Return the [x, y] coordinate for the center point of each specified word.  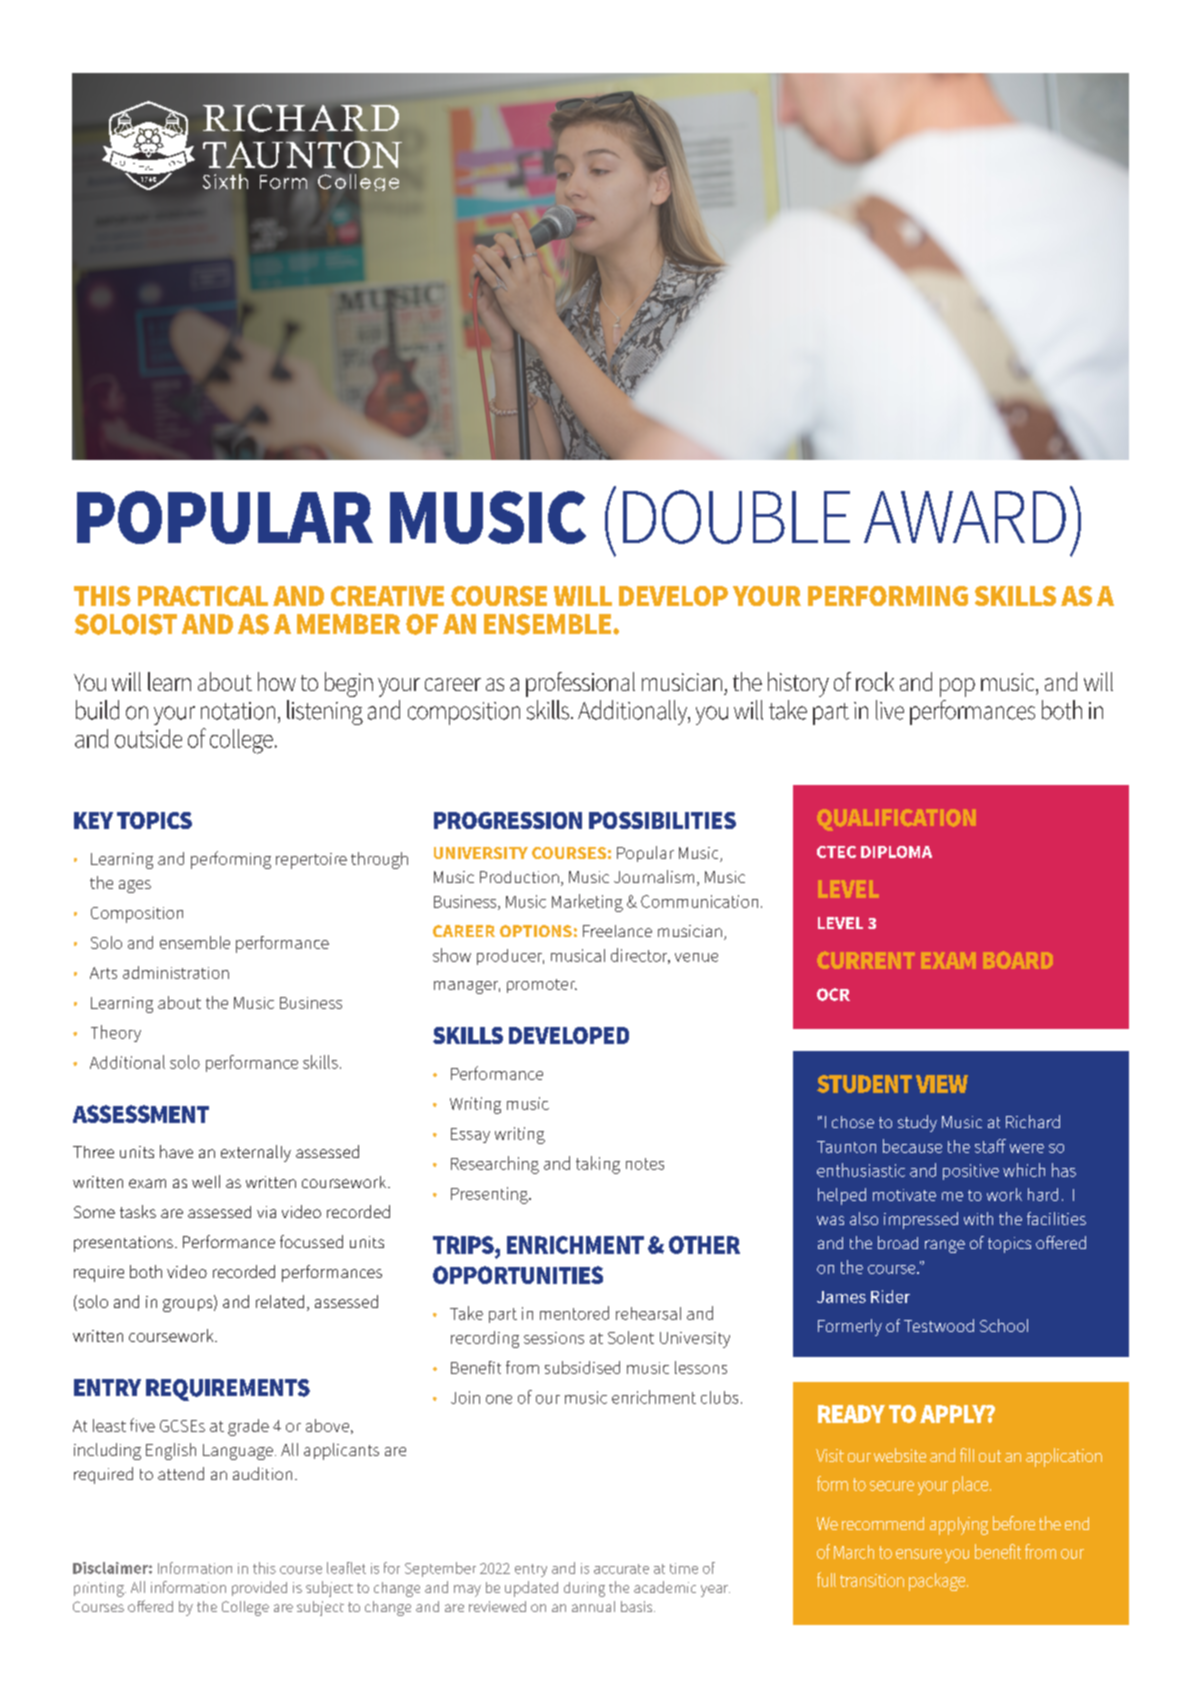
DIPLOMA [896, 852]
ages [135, 886]
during [584, 1589]
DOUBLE [736, 517]
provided [259, 1588]
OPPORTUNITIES [518, 1275]
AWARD [965, 517]
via [266, 1212]
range [945, 1246]
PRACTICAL [203, 596]
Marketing [587, 903]
